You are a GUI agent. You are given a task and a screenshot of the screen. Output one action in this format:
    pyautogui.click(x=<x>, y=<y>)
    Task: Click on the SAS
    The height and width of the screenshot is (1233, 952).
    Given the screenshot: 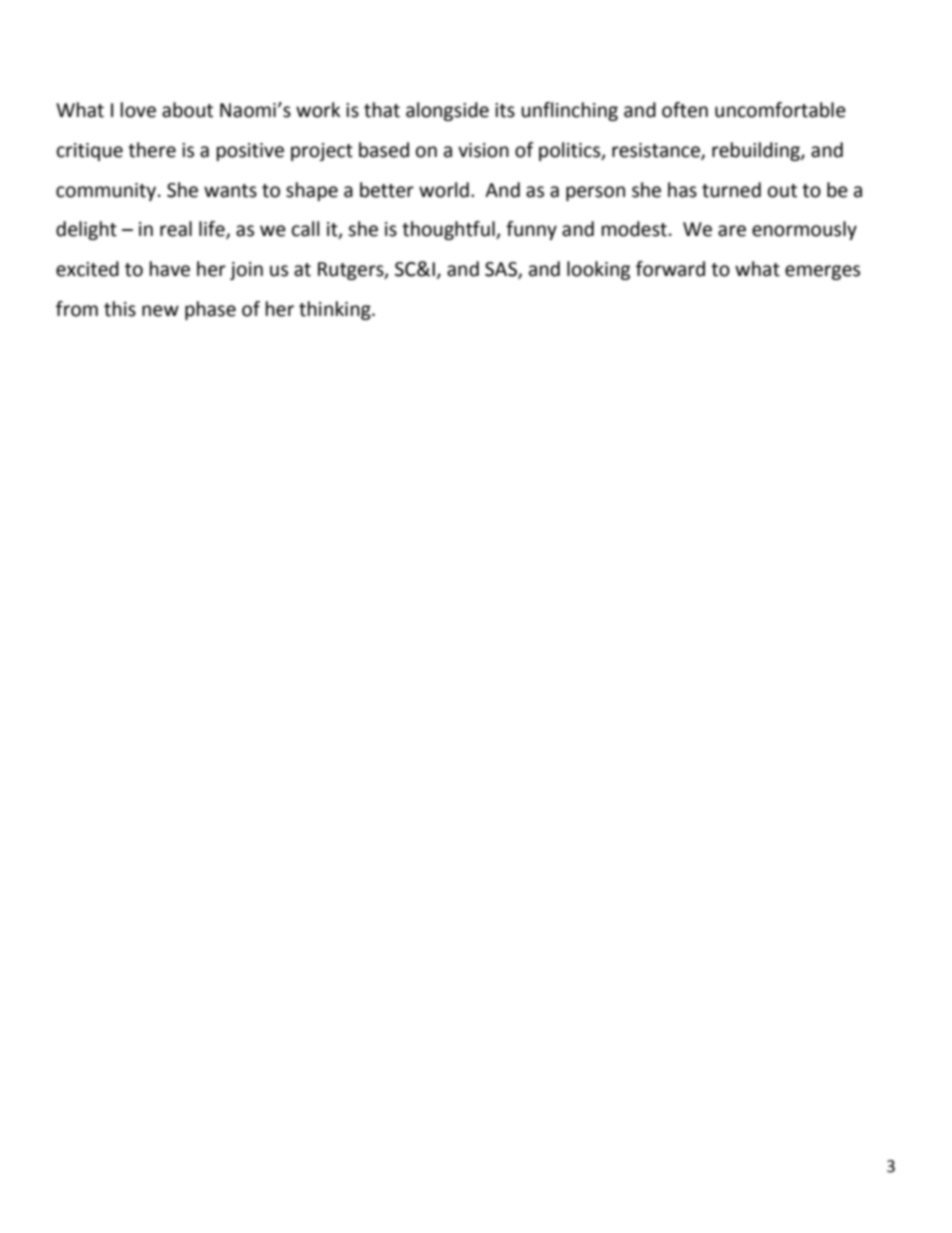 What is the action you would take?
    pyautogui.click(x=502, y=270)
